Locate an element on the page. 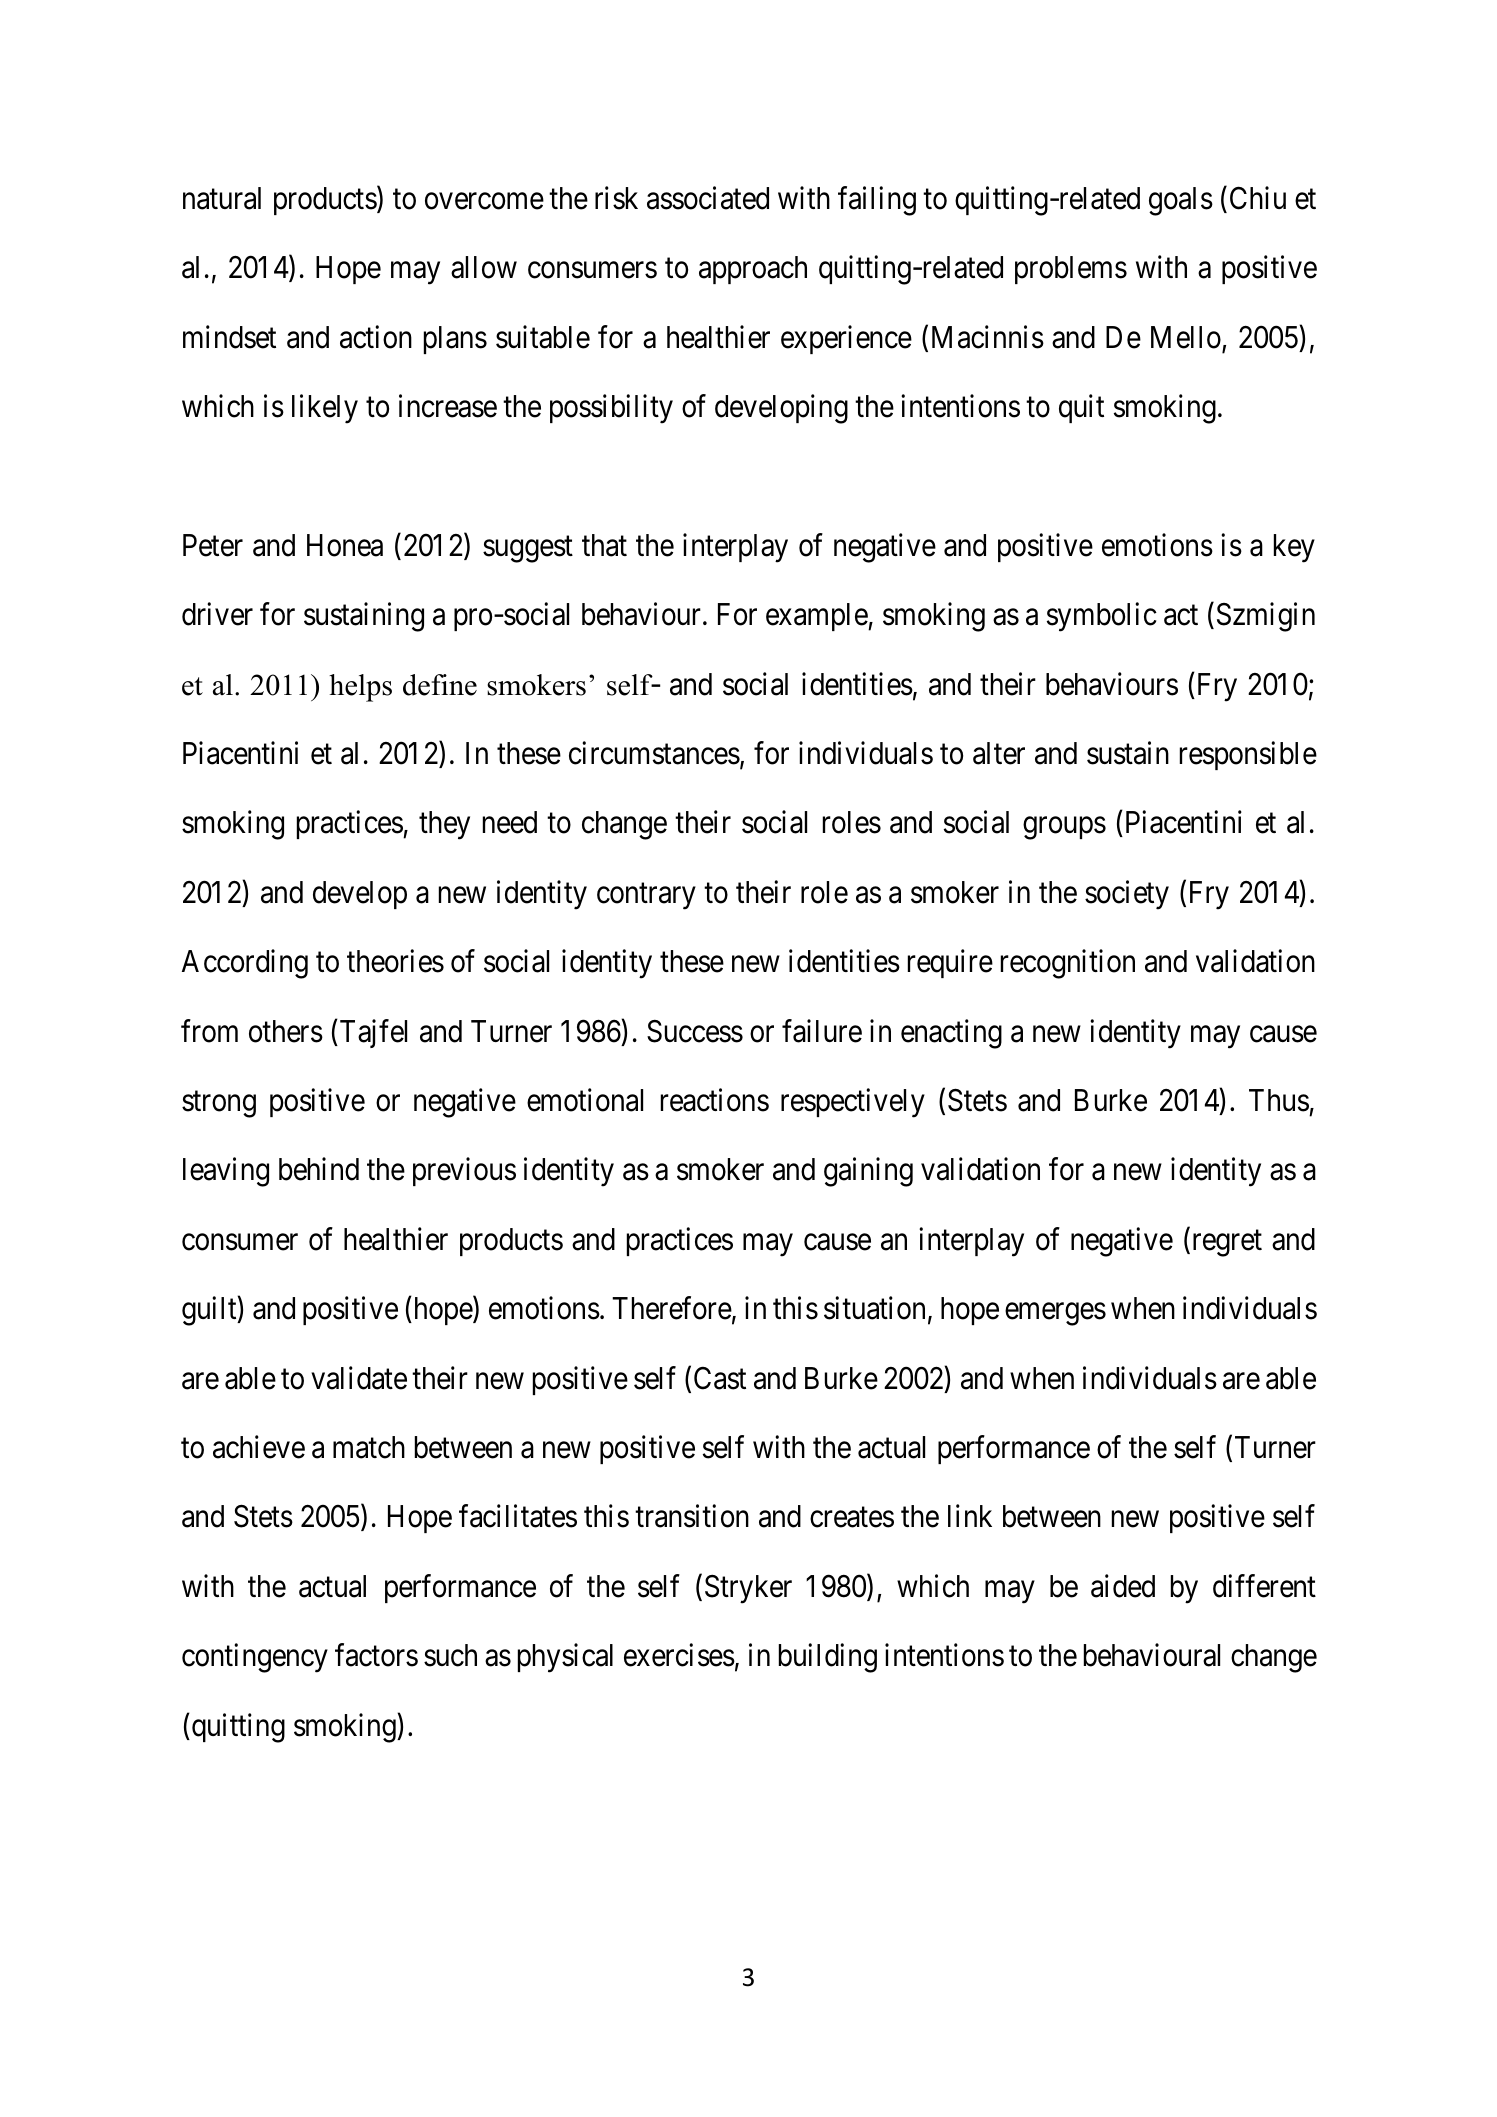  approach is located at coordinates (753, 270).
